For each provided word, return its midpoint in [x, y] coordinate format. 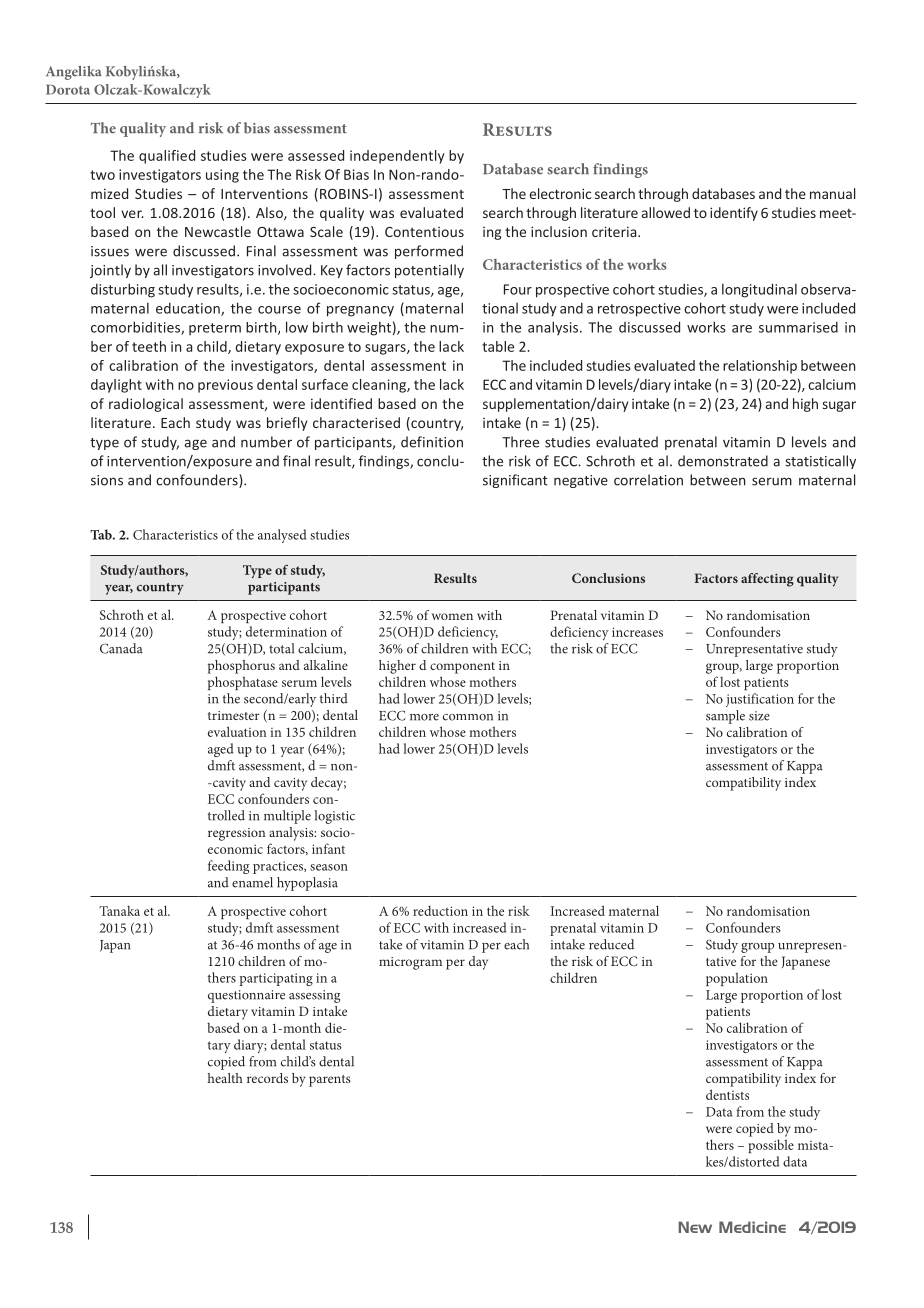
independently [397, 157]
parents [330, 1081]
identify [734, 214]
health [225, 1078]
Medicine [752, 1227]
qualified [167, 157]
